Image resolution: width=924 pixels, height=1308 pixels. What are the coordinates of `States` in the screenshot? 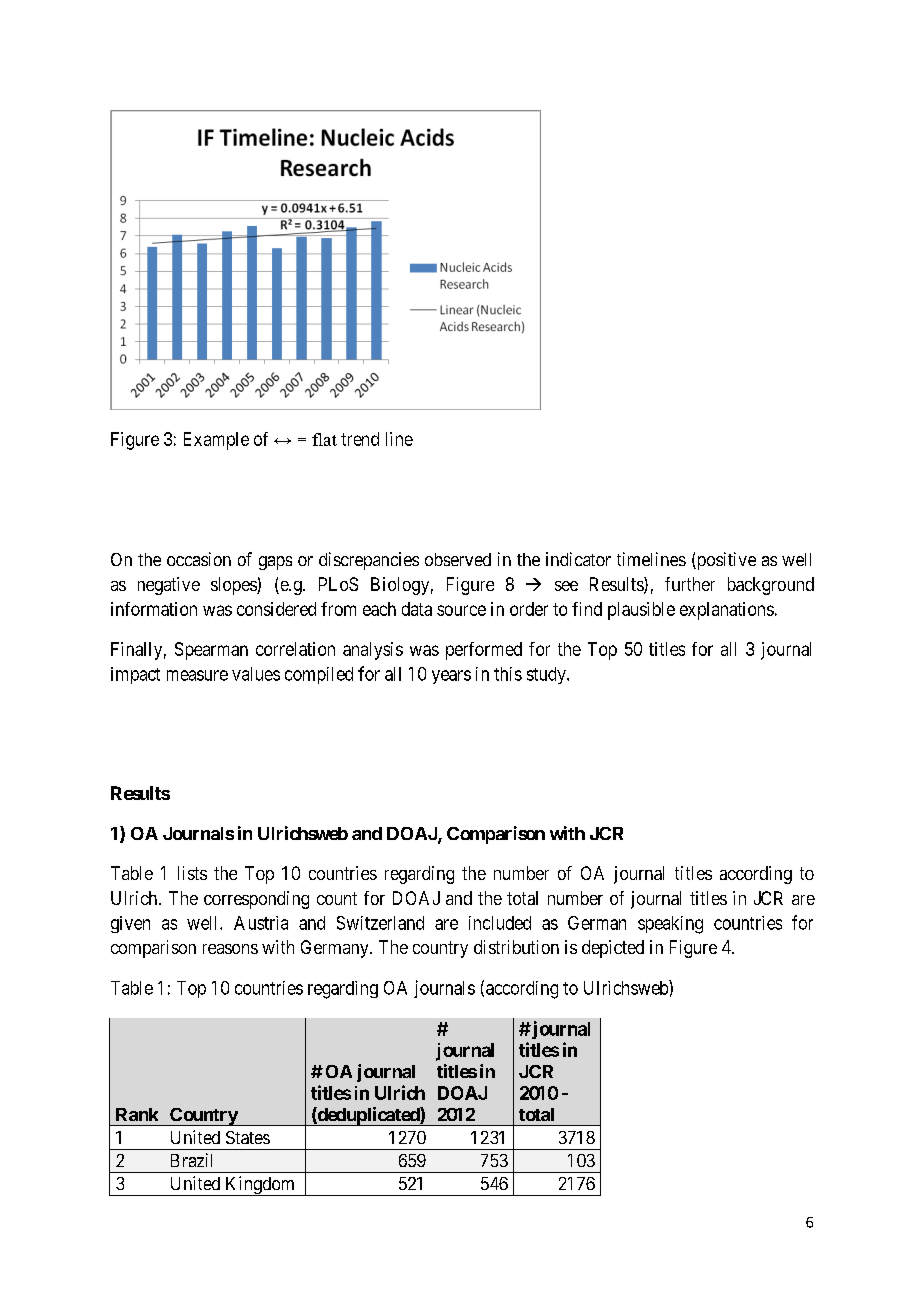 It's located at (248, 1137).
